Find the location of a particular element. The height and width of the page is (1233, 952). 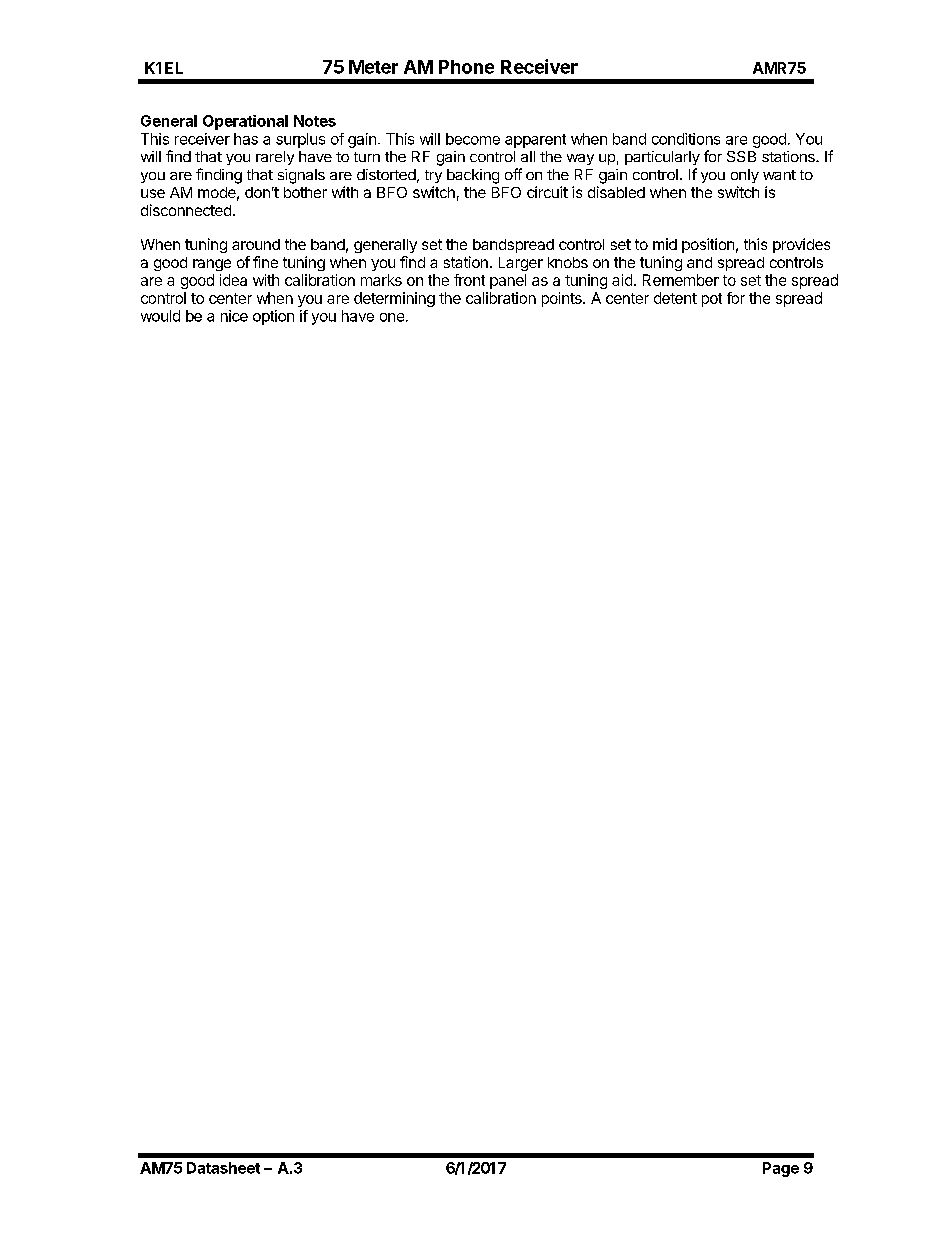

Phone is located at coordinates (466, 67).
